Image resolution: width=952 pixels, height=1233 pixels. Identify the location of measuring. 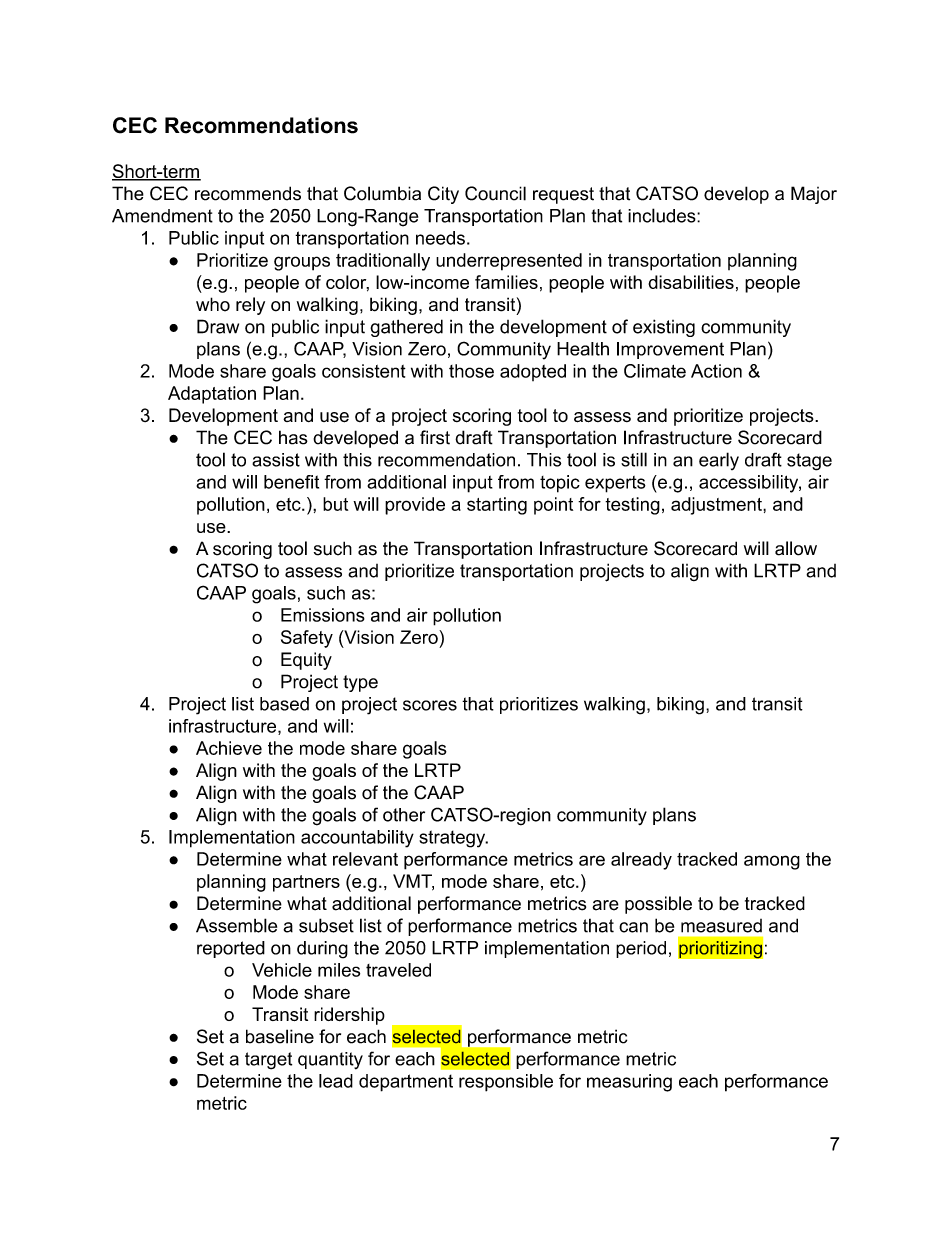
(629, 1083).
